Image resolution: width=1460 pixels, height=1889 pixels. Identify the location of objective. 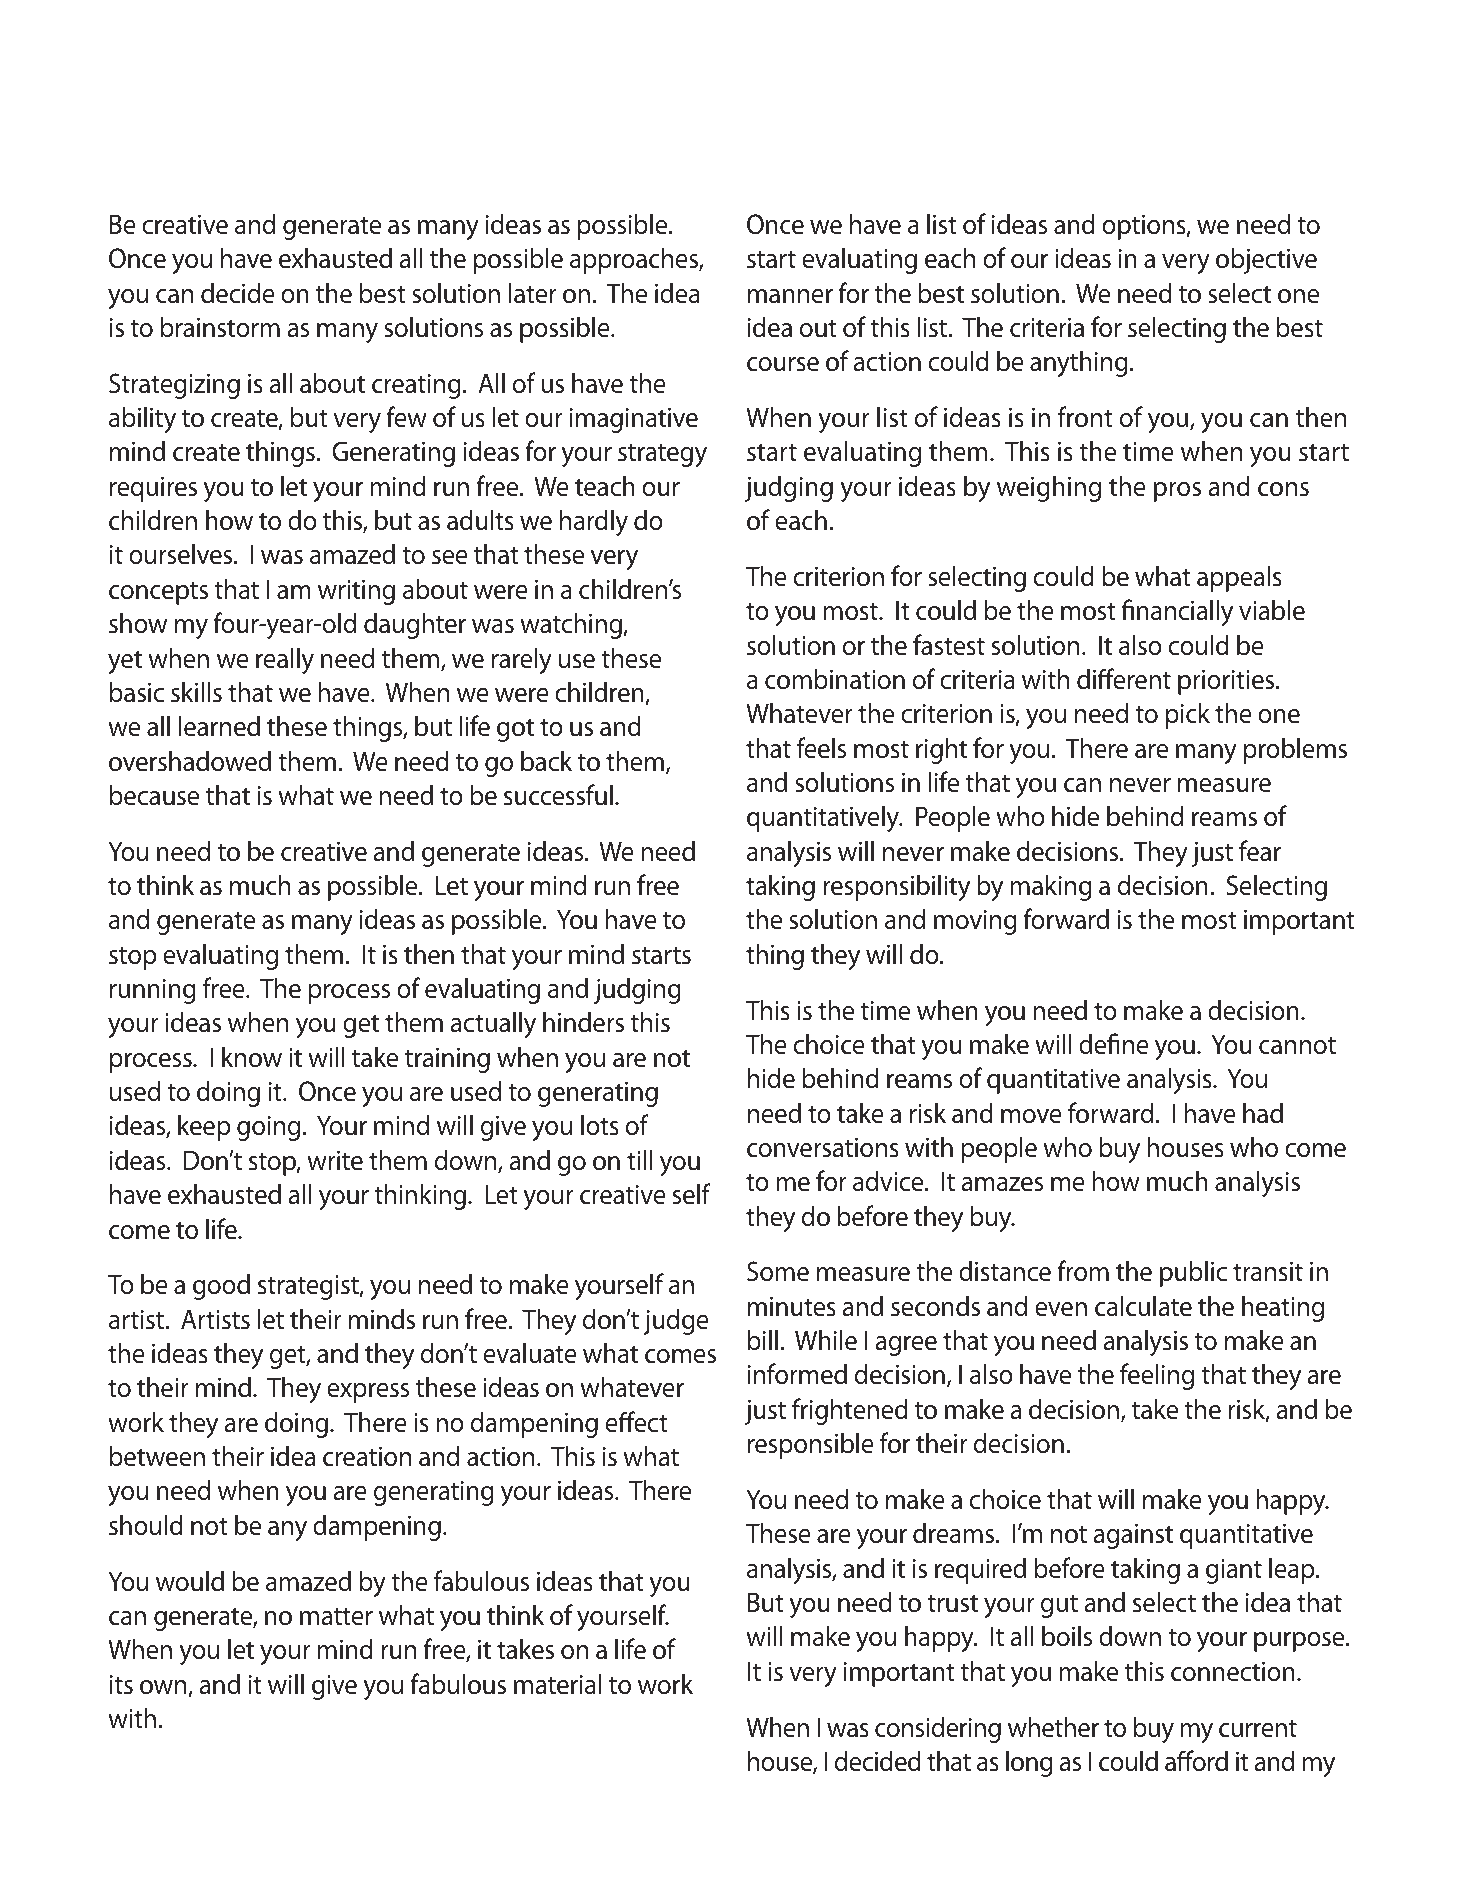
(1266, 260).
